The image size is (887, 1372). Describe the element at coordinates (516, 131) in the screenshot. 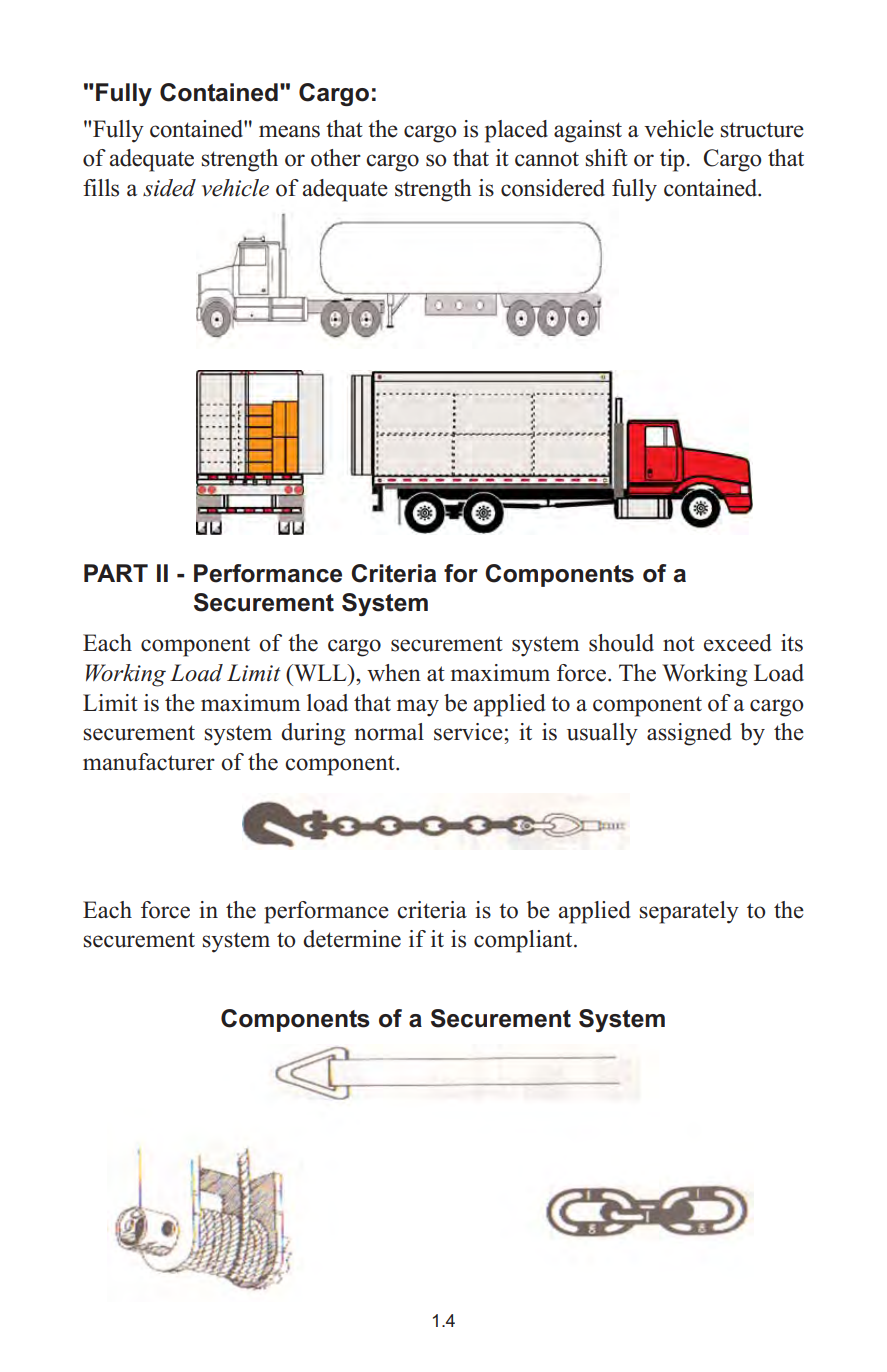

I see `placed` at that location.
